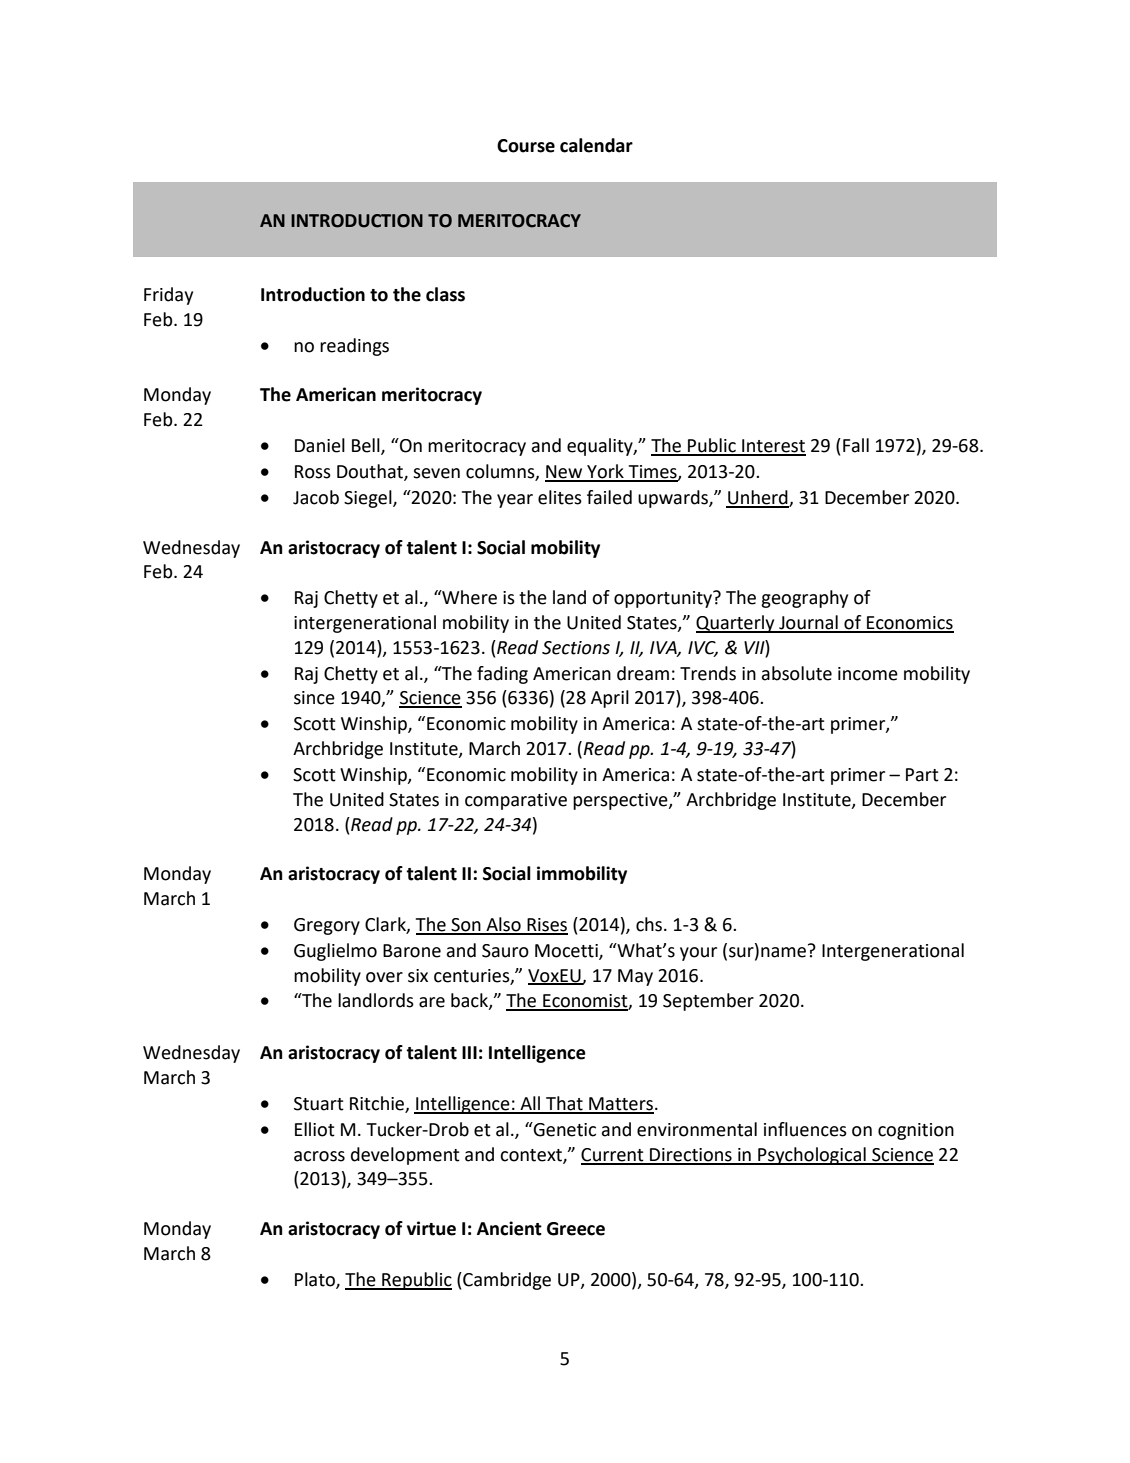 The width and height of the screenshot is (1130, 1463). What do you see at coordinates (168, 296) in the screenshot?
I see `Friday` at bounding box center [168, 296].
